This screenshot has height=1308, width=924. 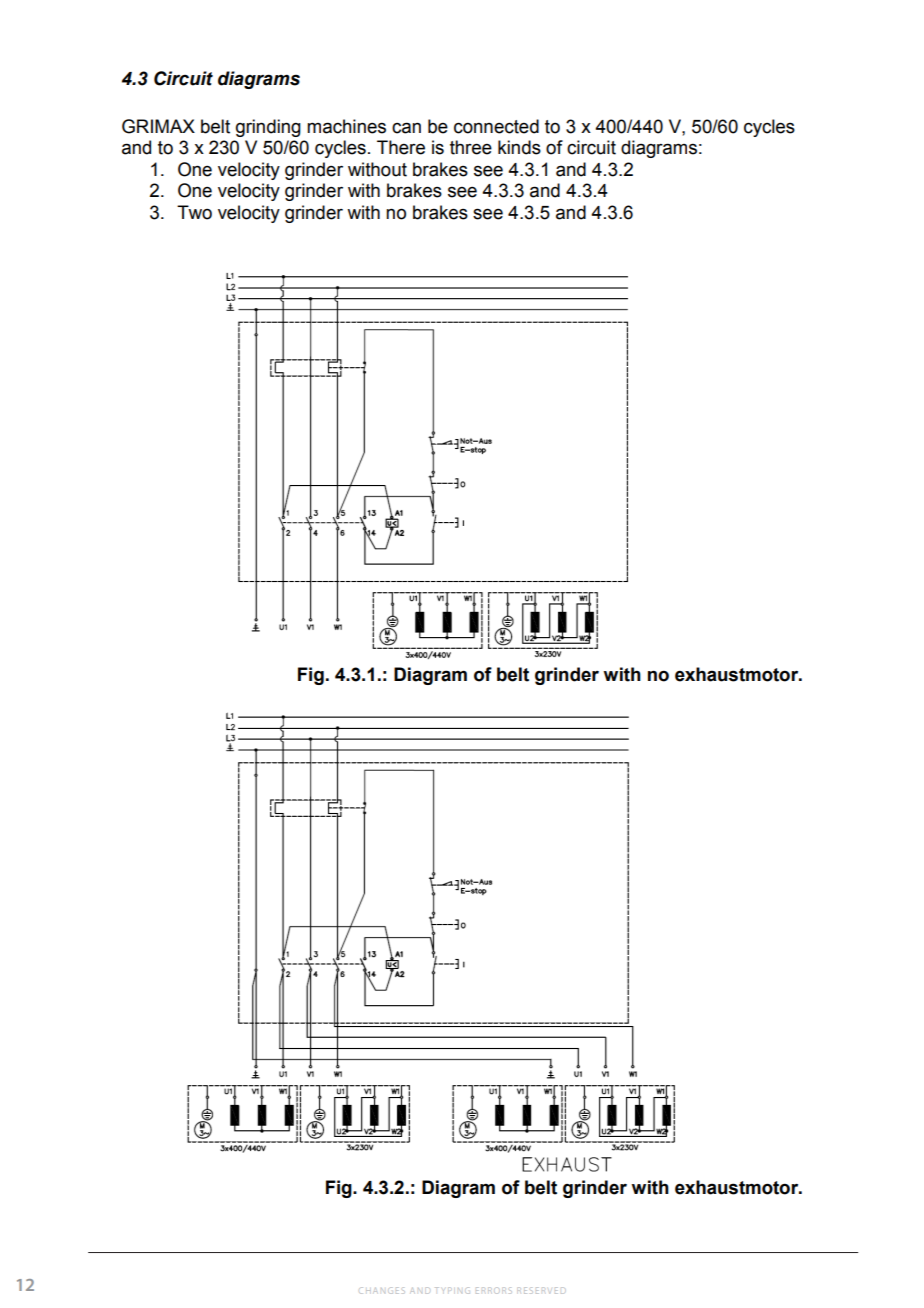 I want to click on Two, so click(x=194, y=212).
